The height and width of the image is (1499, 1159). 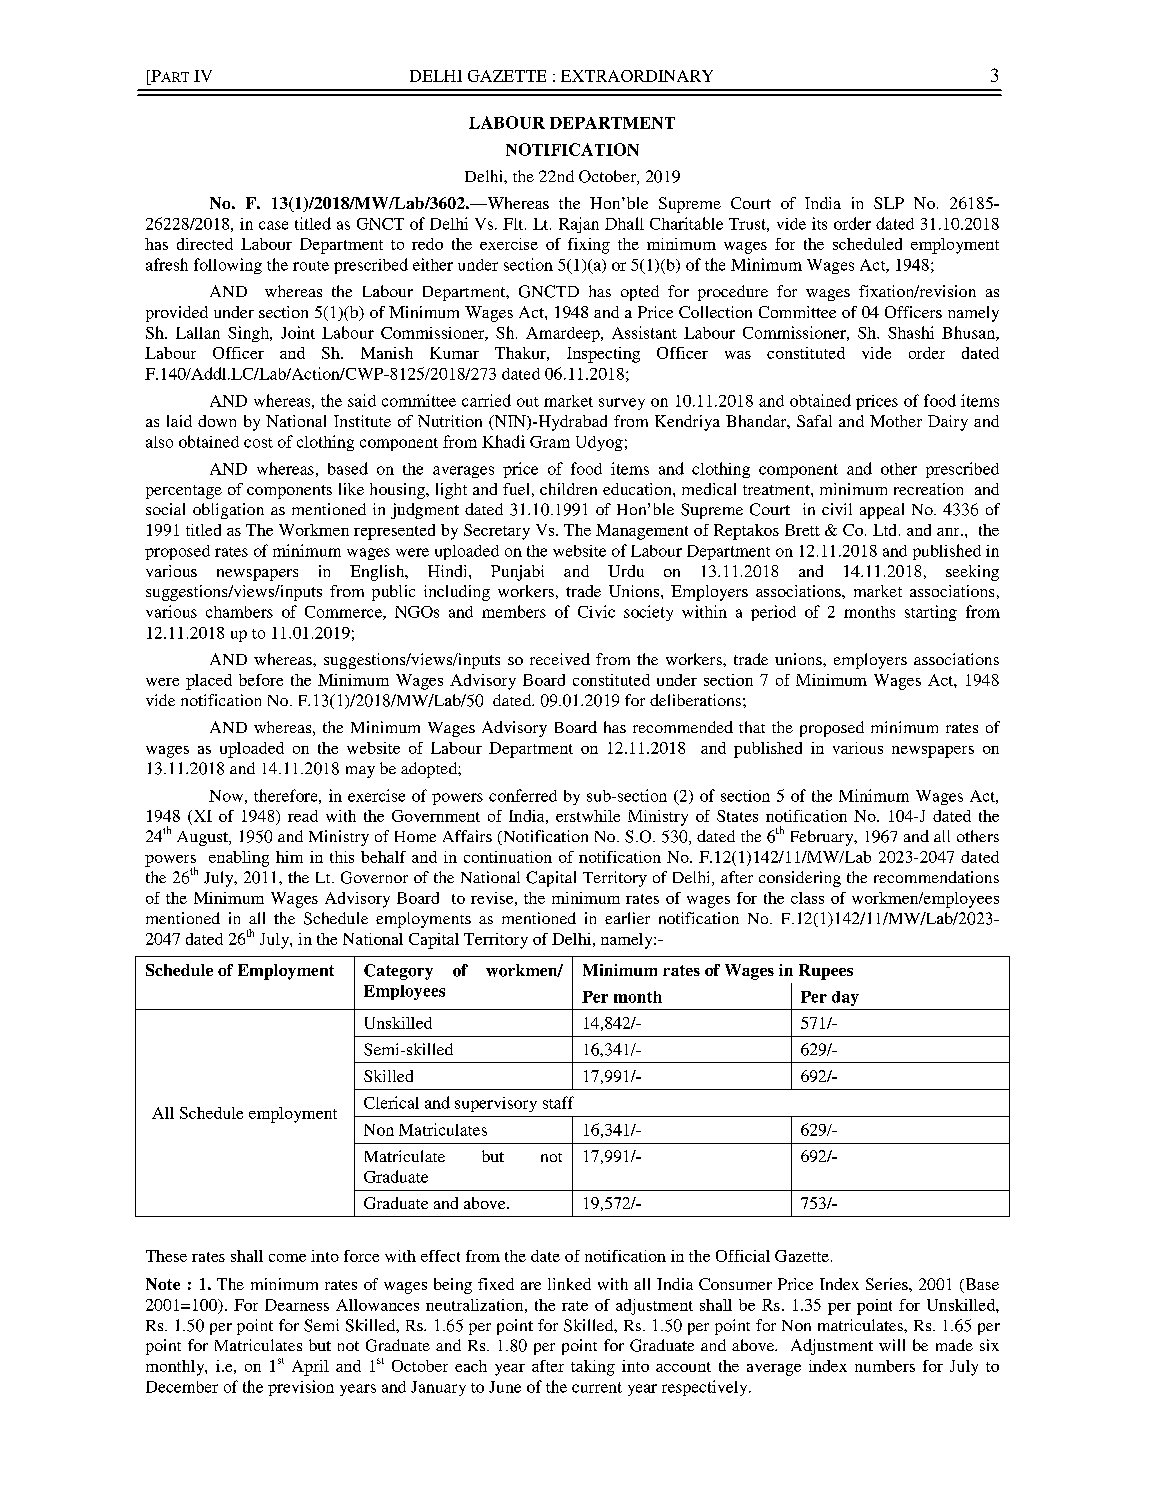 What do you see at coordinates (310, 1368) in the image?
I see `April` at bounding box center [310, 1368].
